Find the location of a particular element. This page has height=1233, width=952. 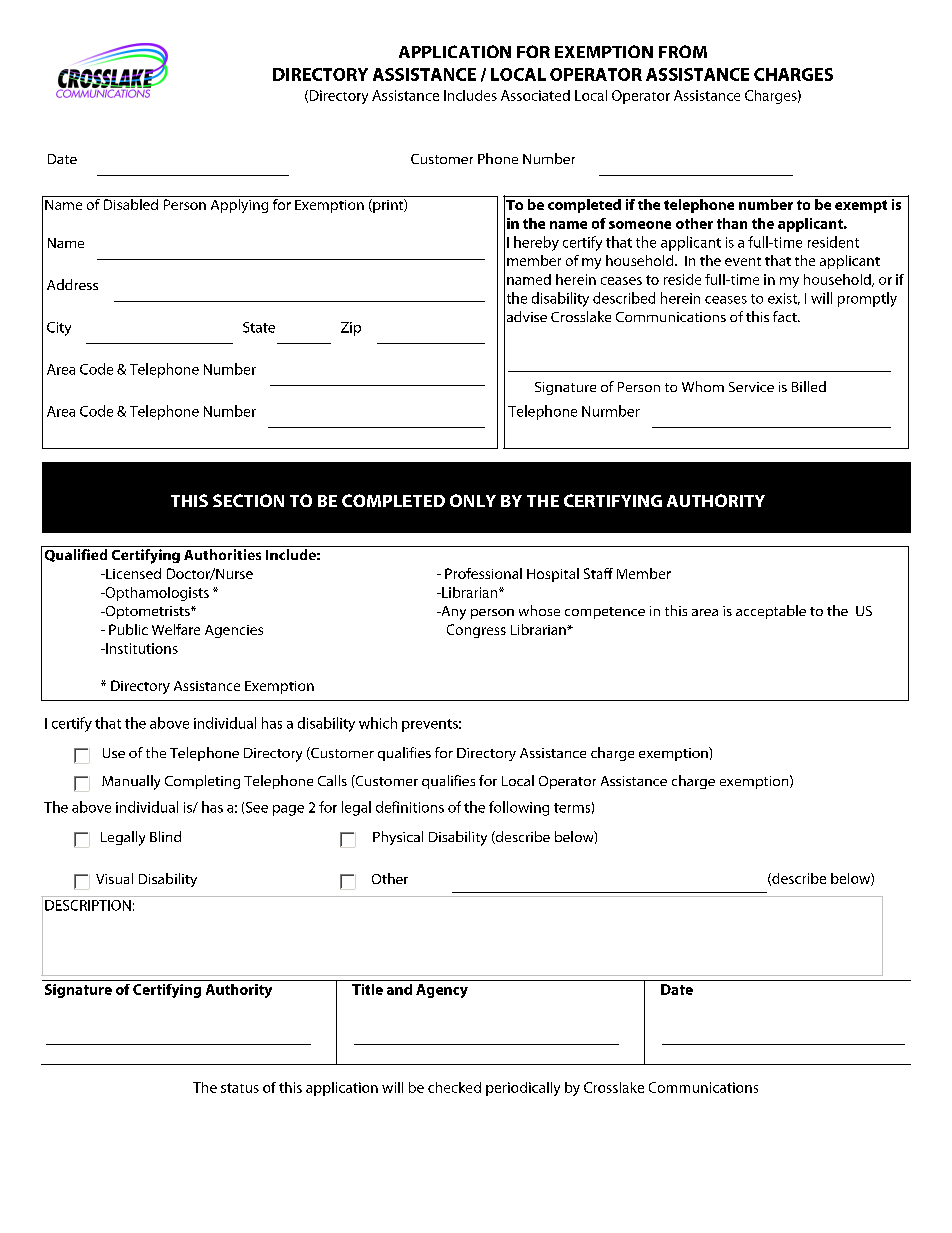

Zip is located at coordinates (351, 329).
